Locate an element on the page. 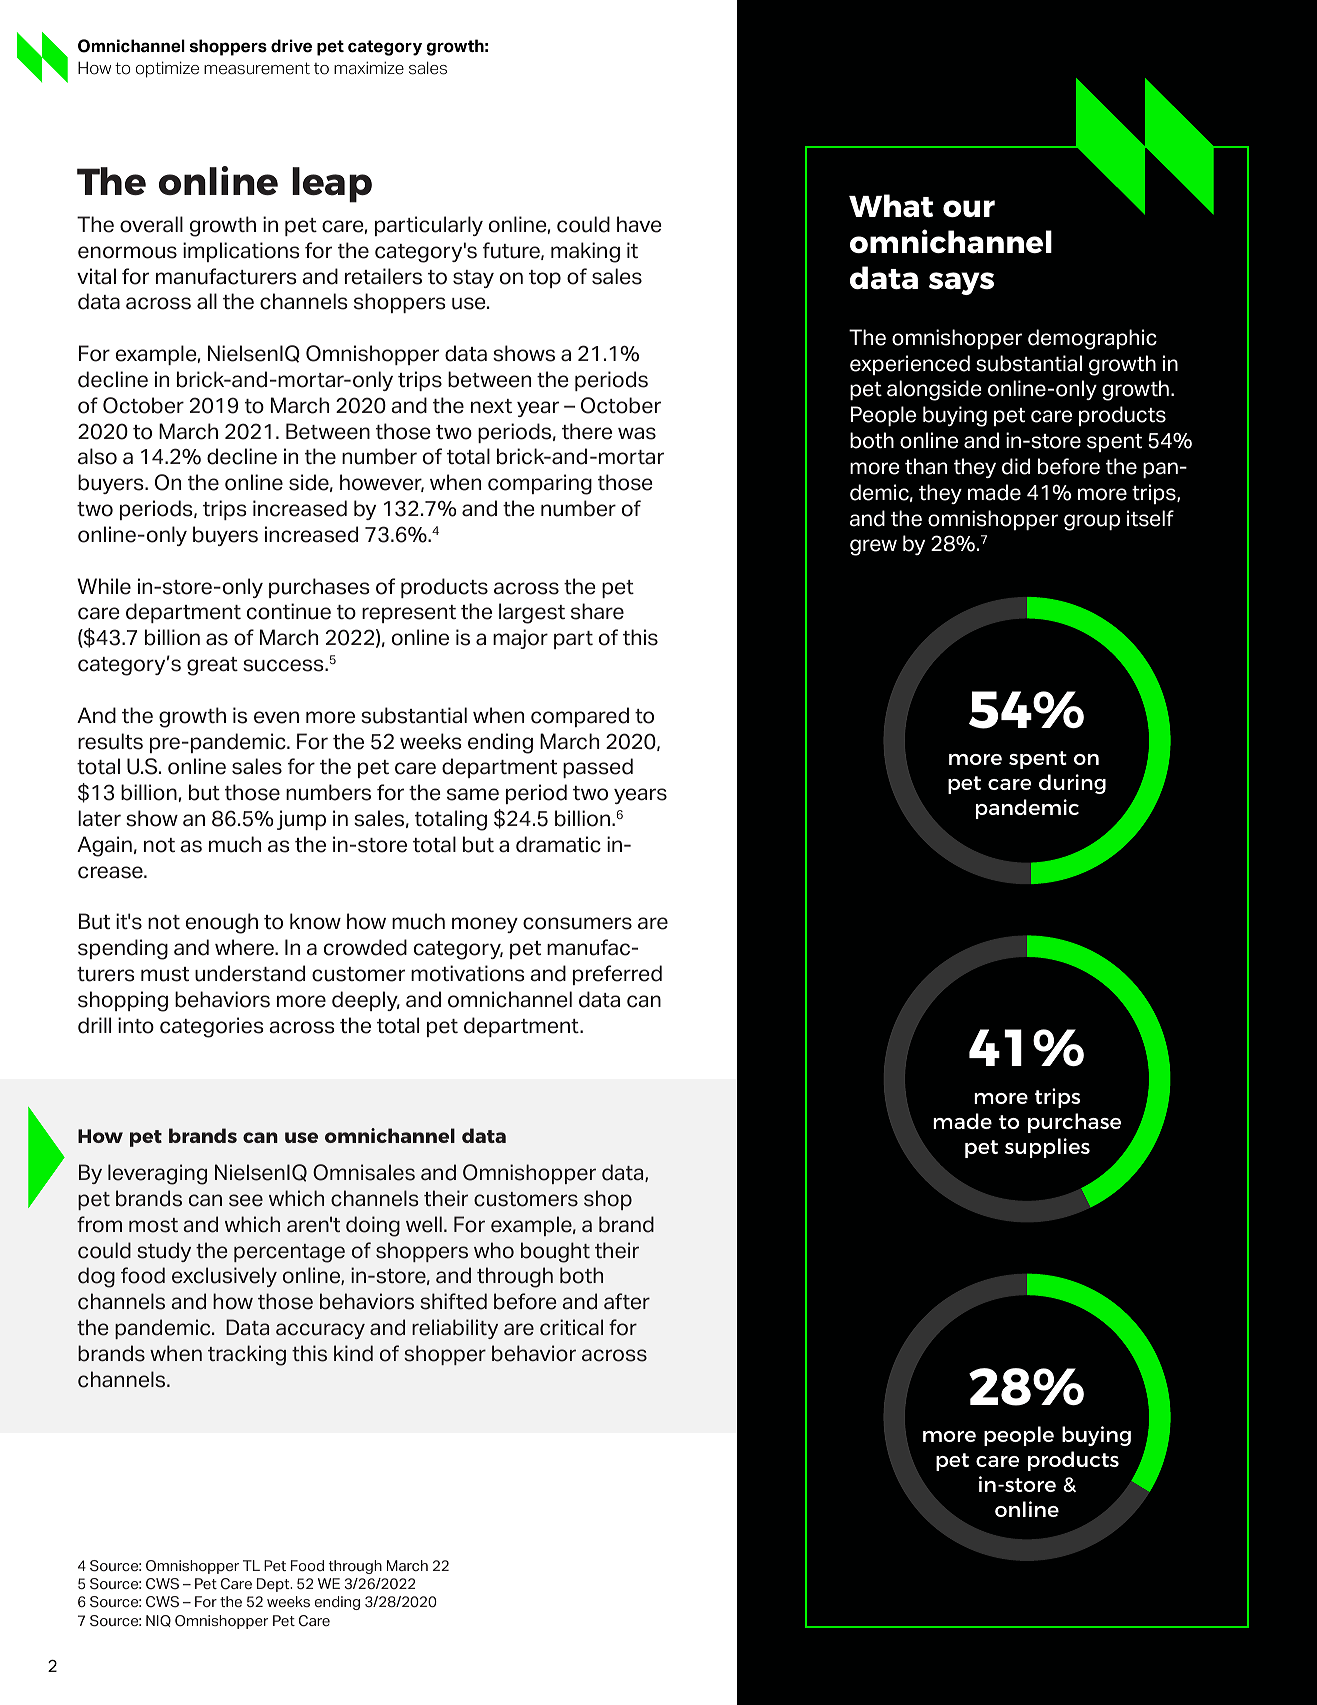  was is located at coordinates (637, 433).
